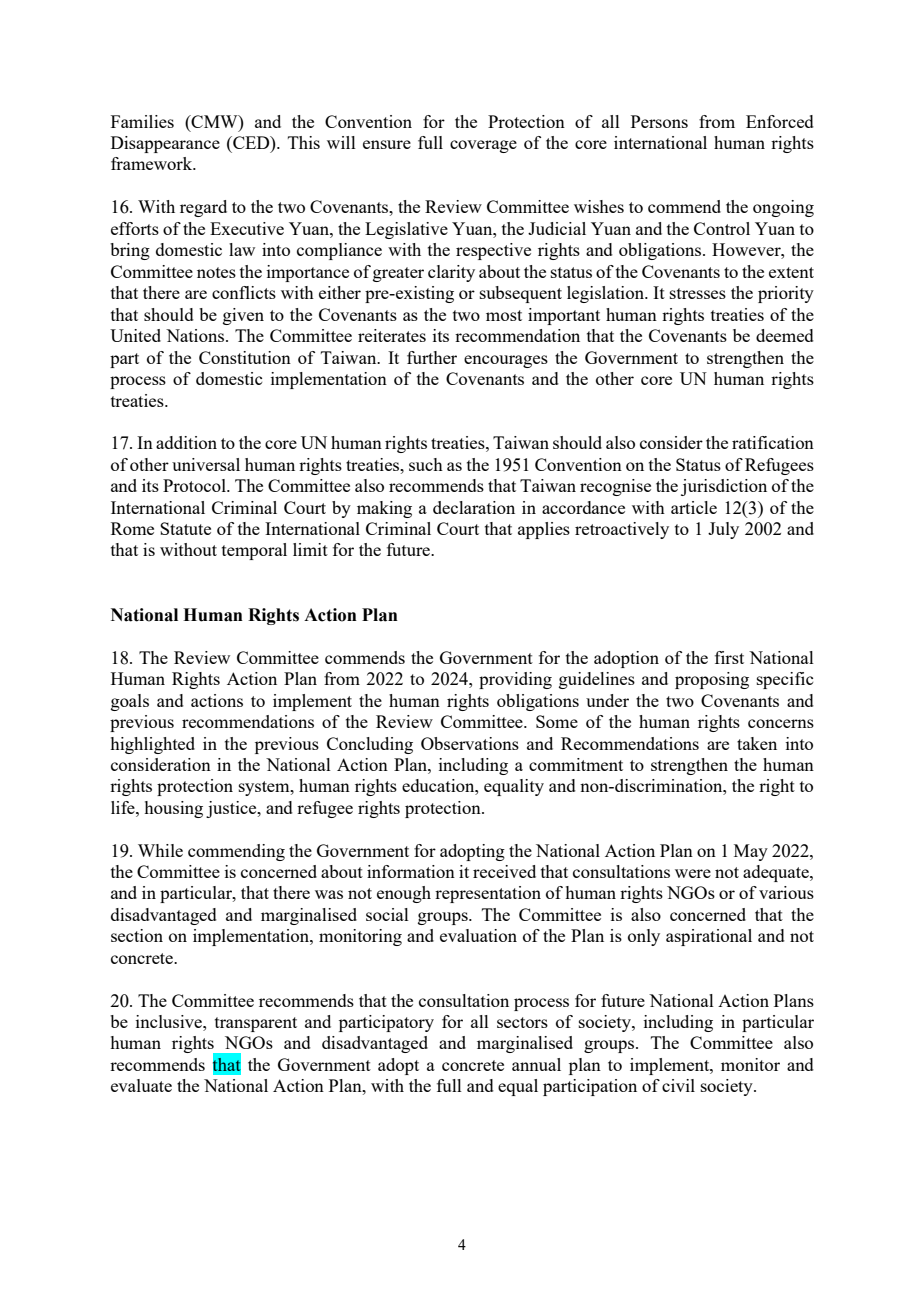 The height and width of the screenshot is (1308, 924). I want to click on annual, so click(536, 1064).
